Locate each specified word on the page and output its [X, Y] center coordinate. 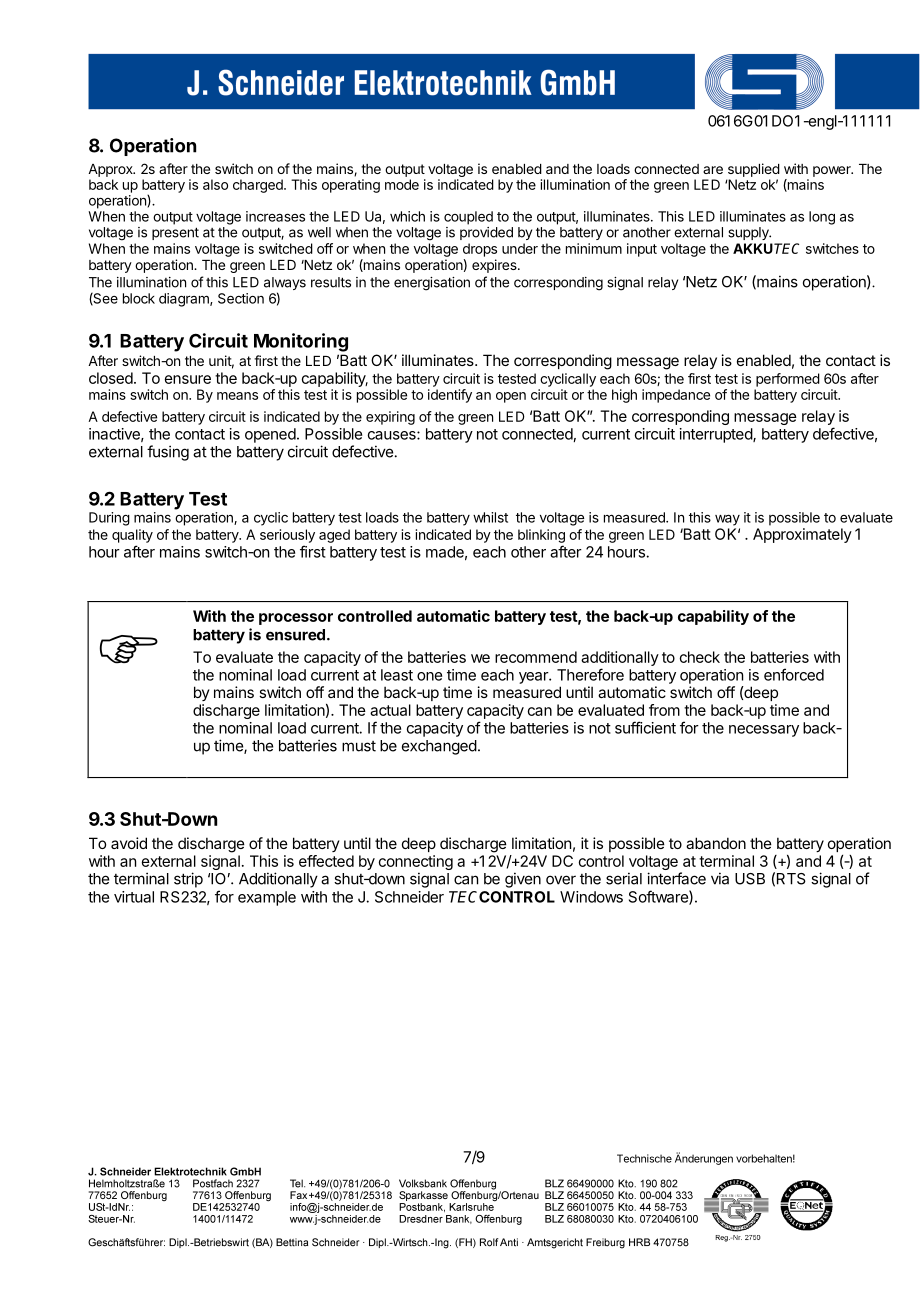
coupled [468, 218]
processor [296, 619]
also [215, 184]
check [700, 657]
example [267, 898]
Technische [644, 1158]
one [429, 676]
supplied [754, 170]
